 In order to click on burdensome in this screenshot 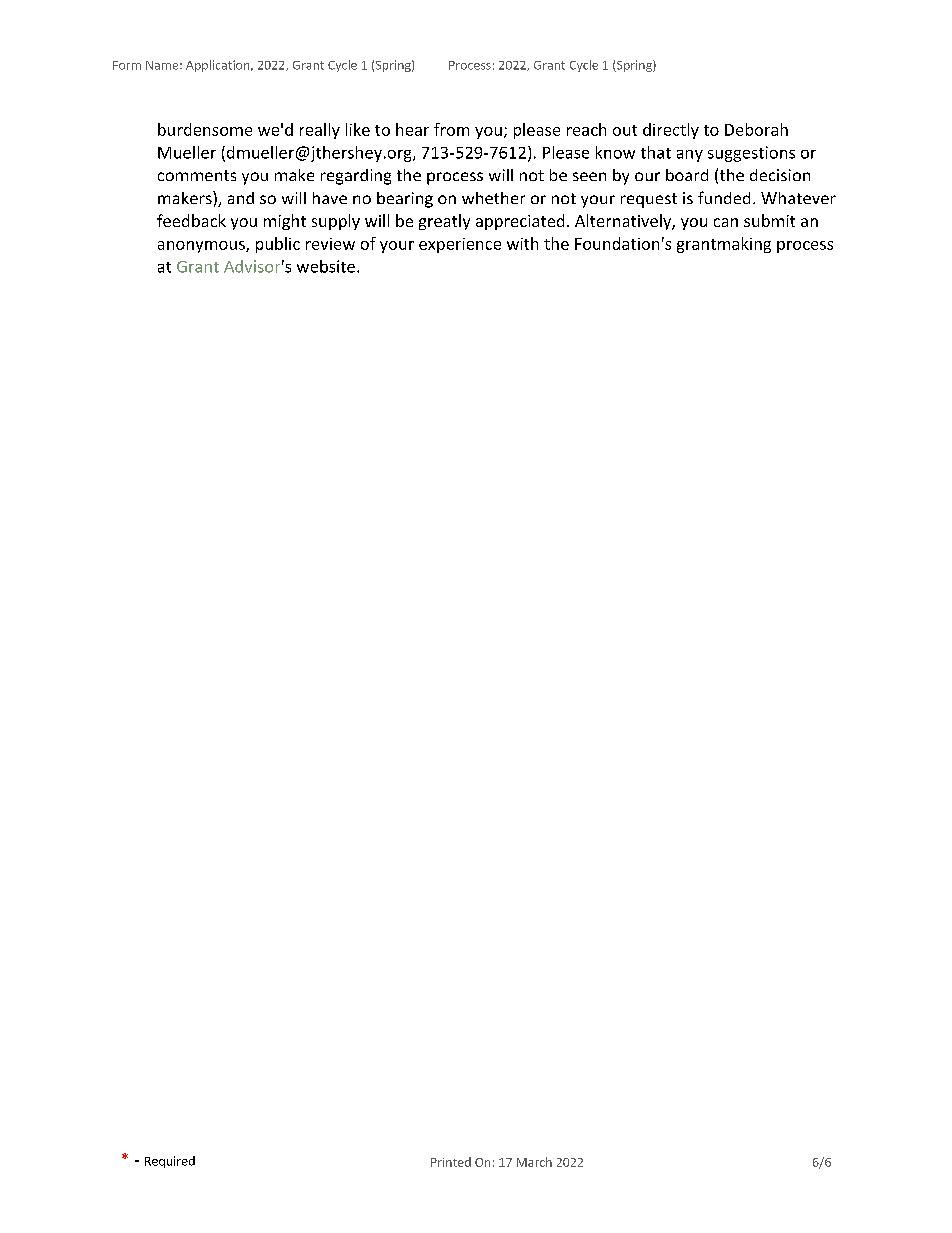, I will do `click(205, 129)`.
